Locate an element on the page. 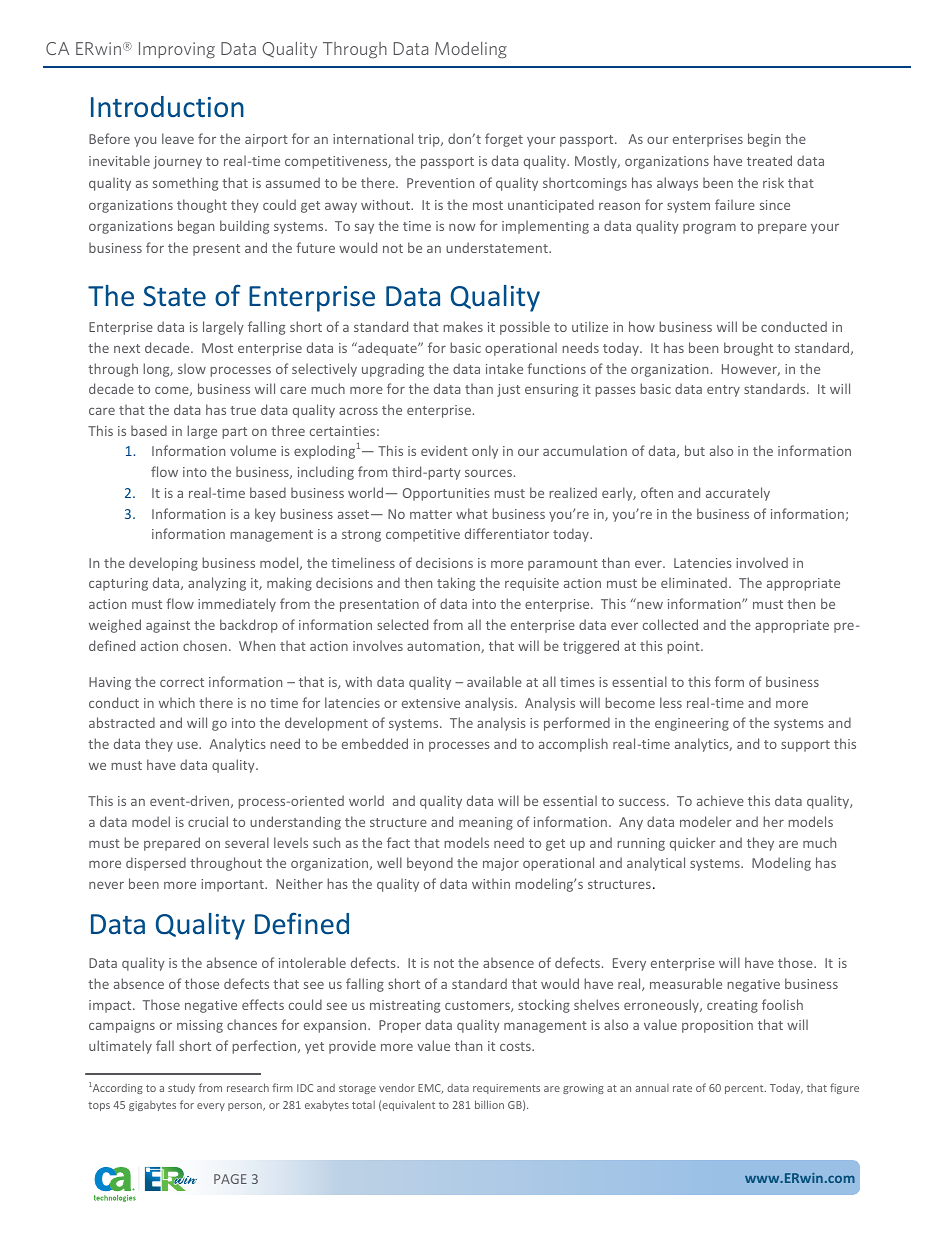  achieve is located at coordinates (720, 800).
